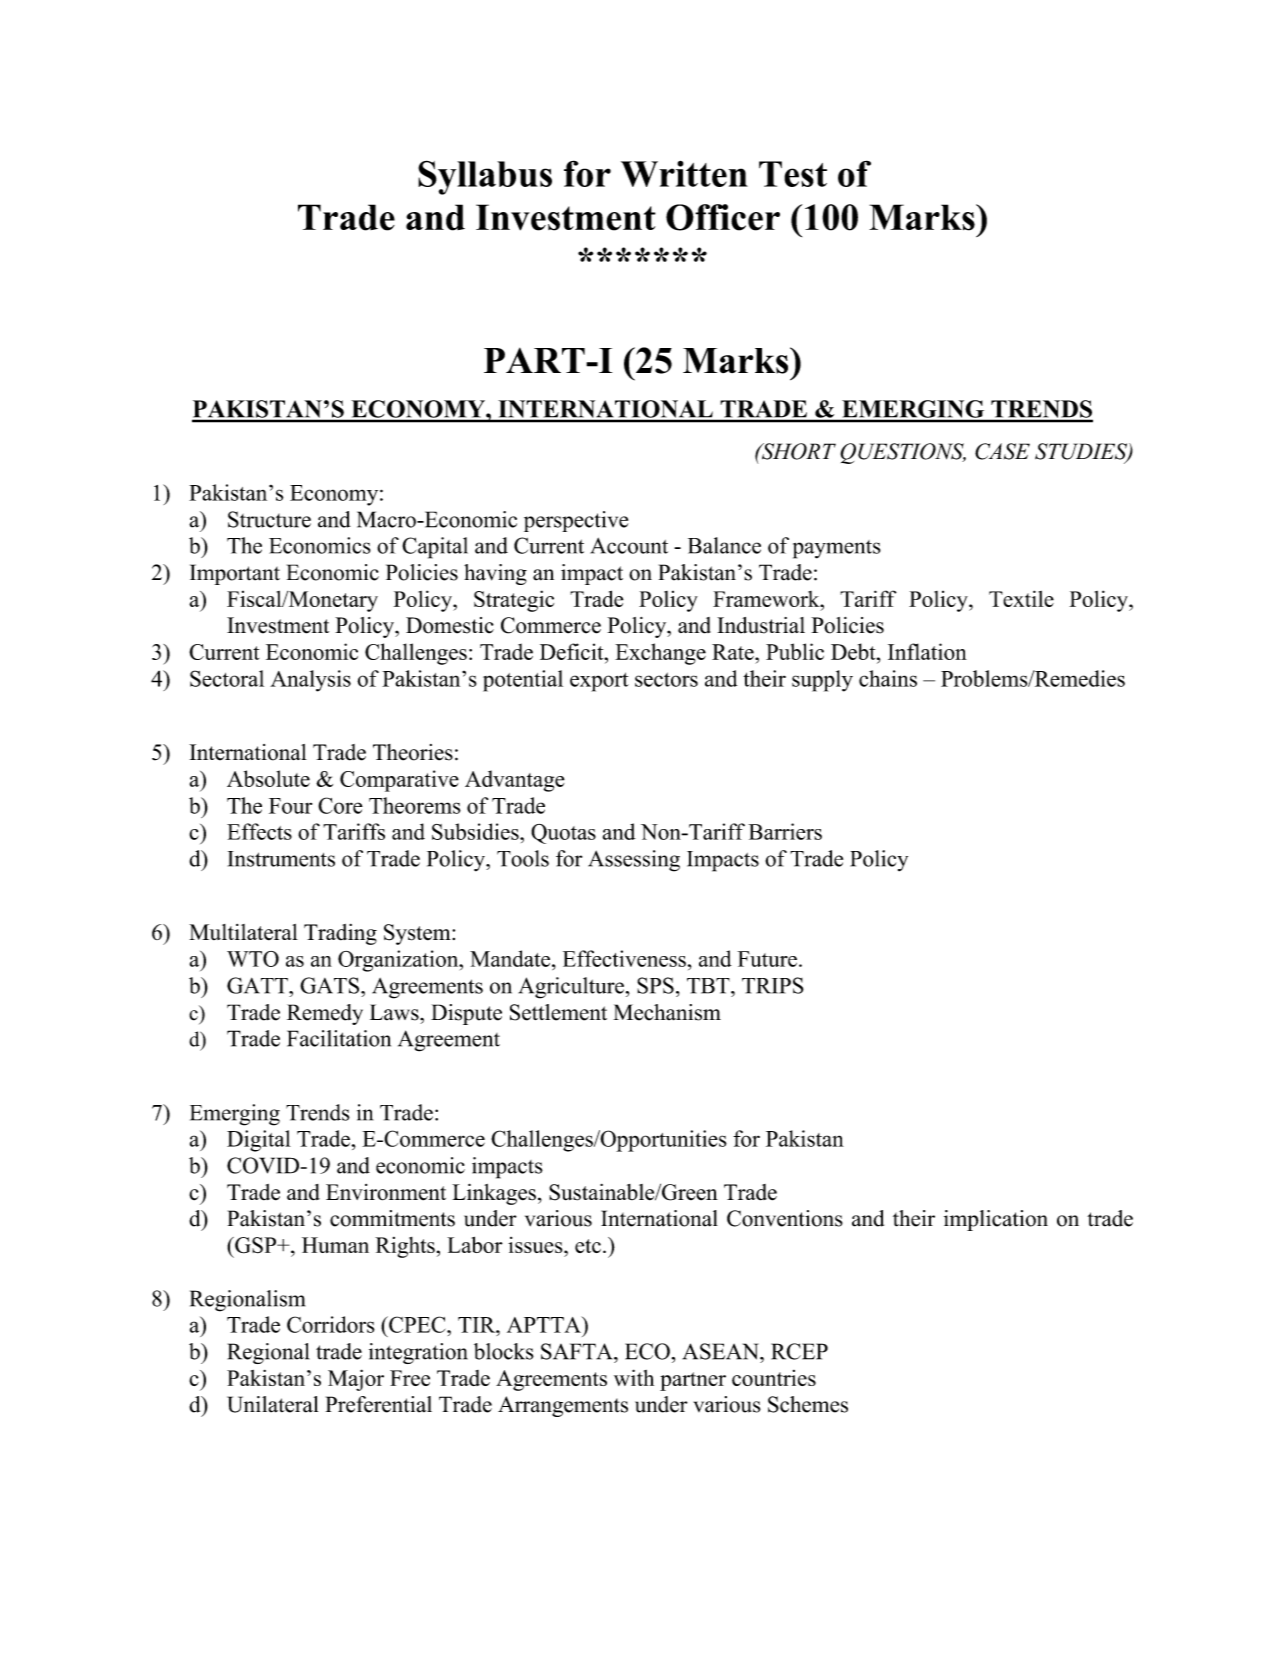  What do you see at coordinates (485, 177) in the screenshot?
I see `Syllabus` at bounding box center [485, 177].
